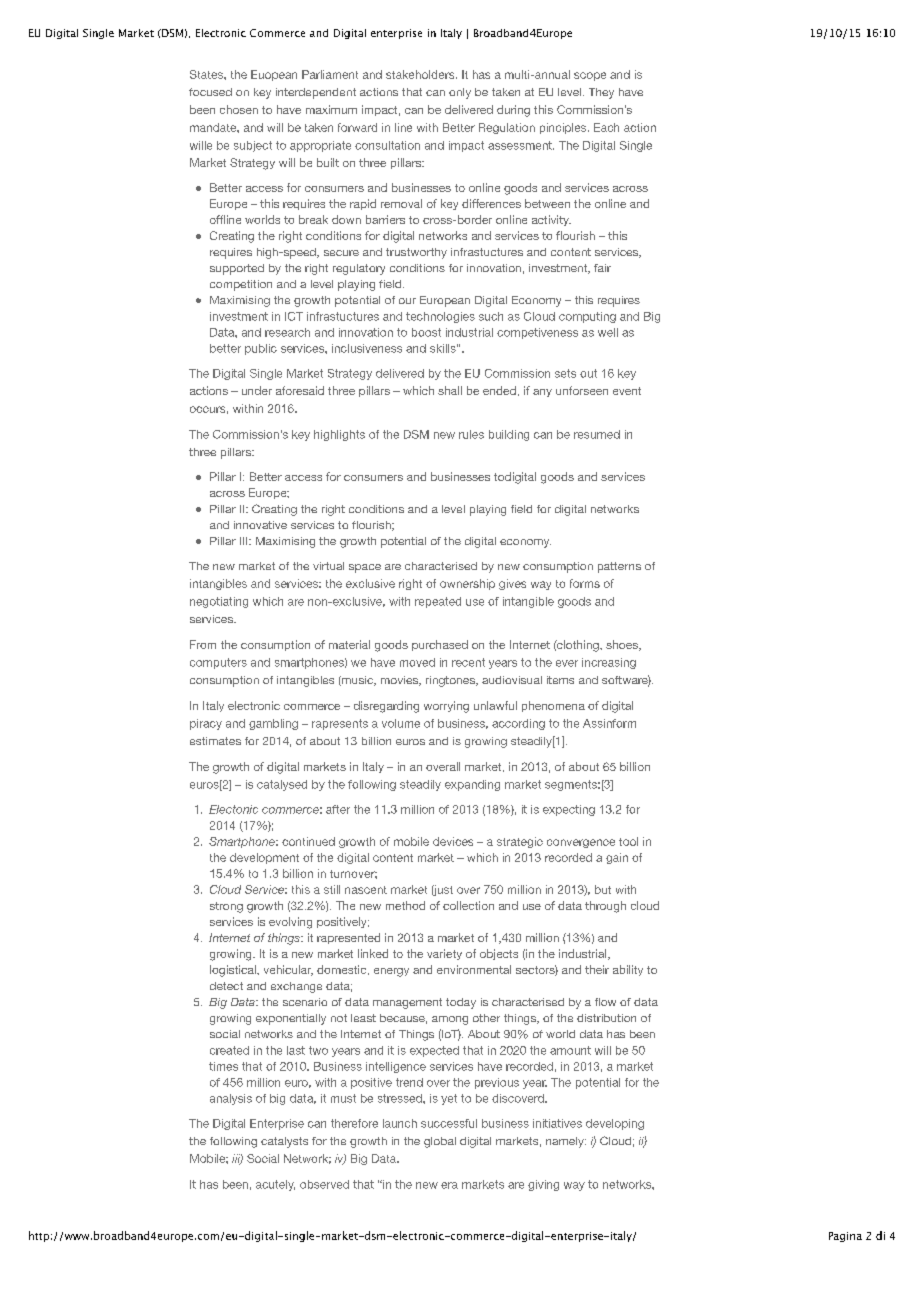  Describe the element at coordinates (512, 680) in the page. I see `audiovisual` at that location.
